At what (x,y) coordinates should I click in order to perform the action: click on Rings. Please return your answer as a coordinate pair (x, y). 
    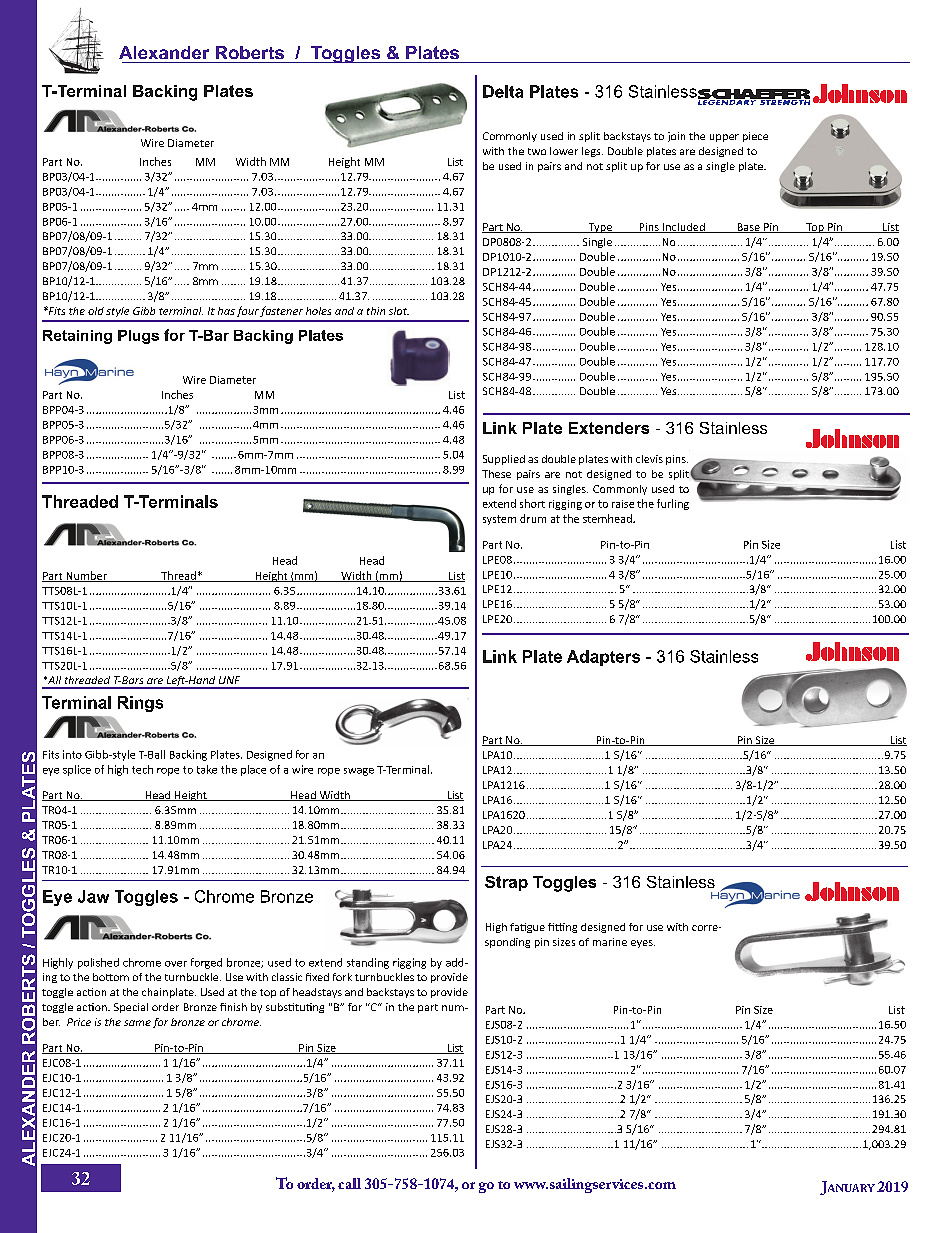
    Looking at the image, I should click on (140, 704).
